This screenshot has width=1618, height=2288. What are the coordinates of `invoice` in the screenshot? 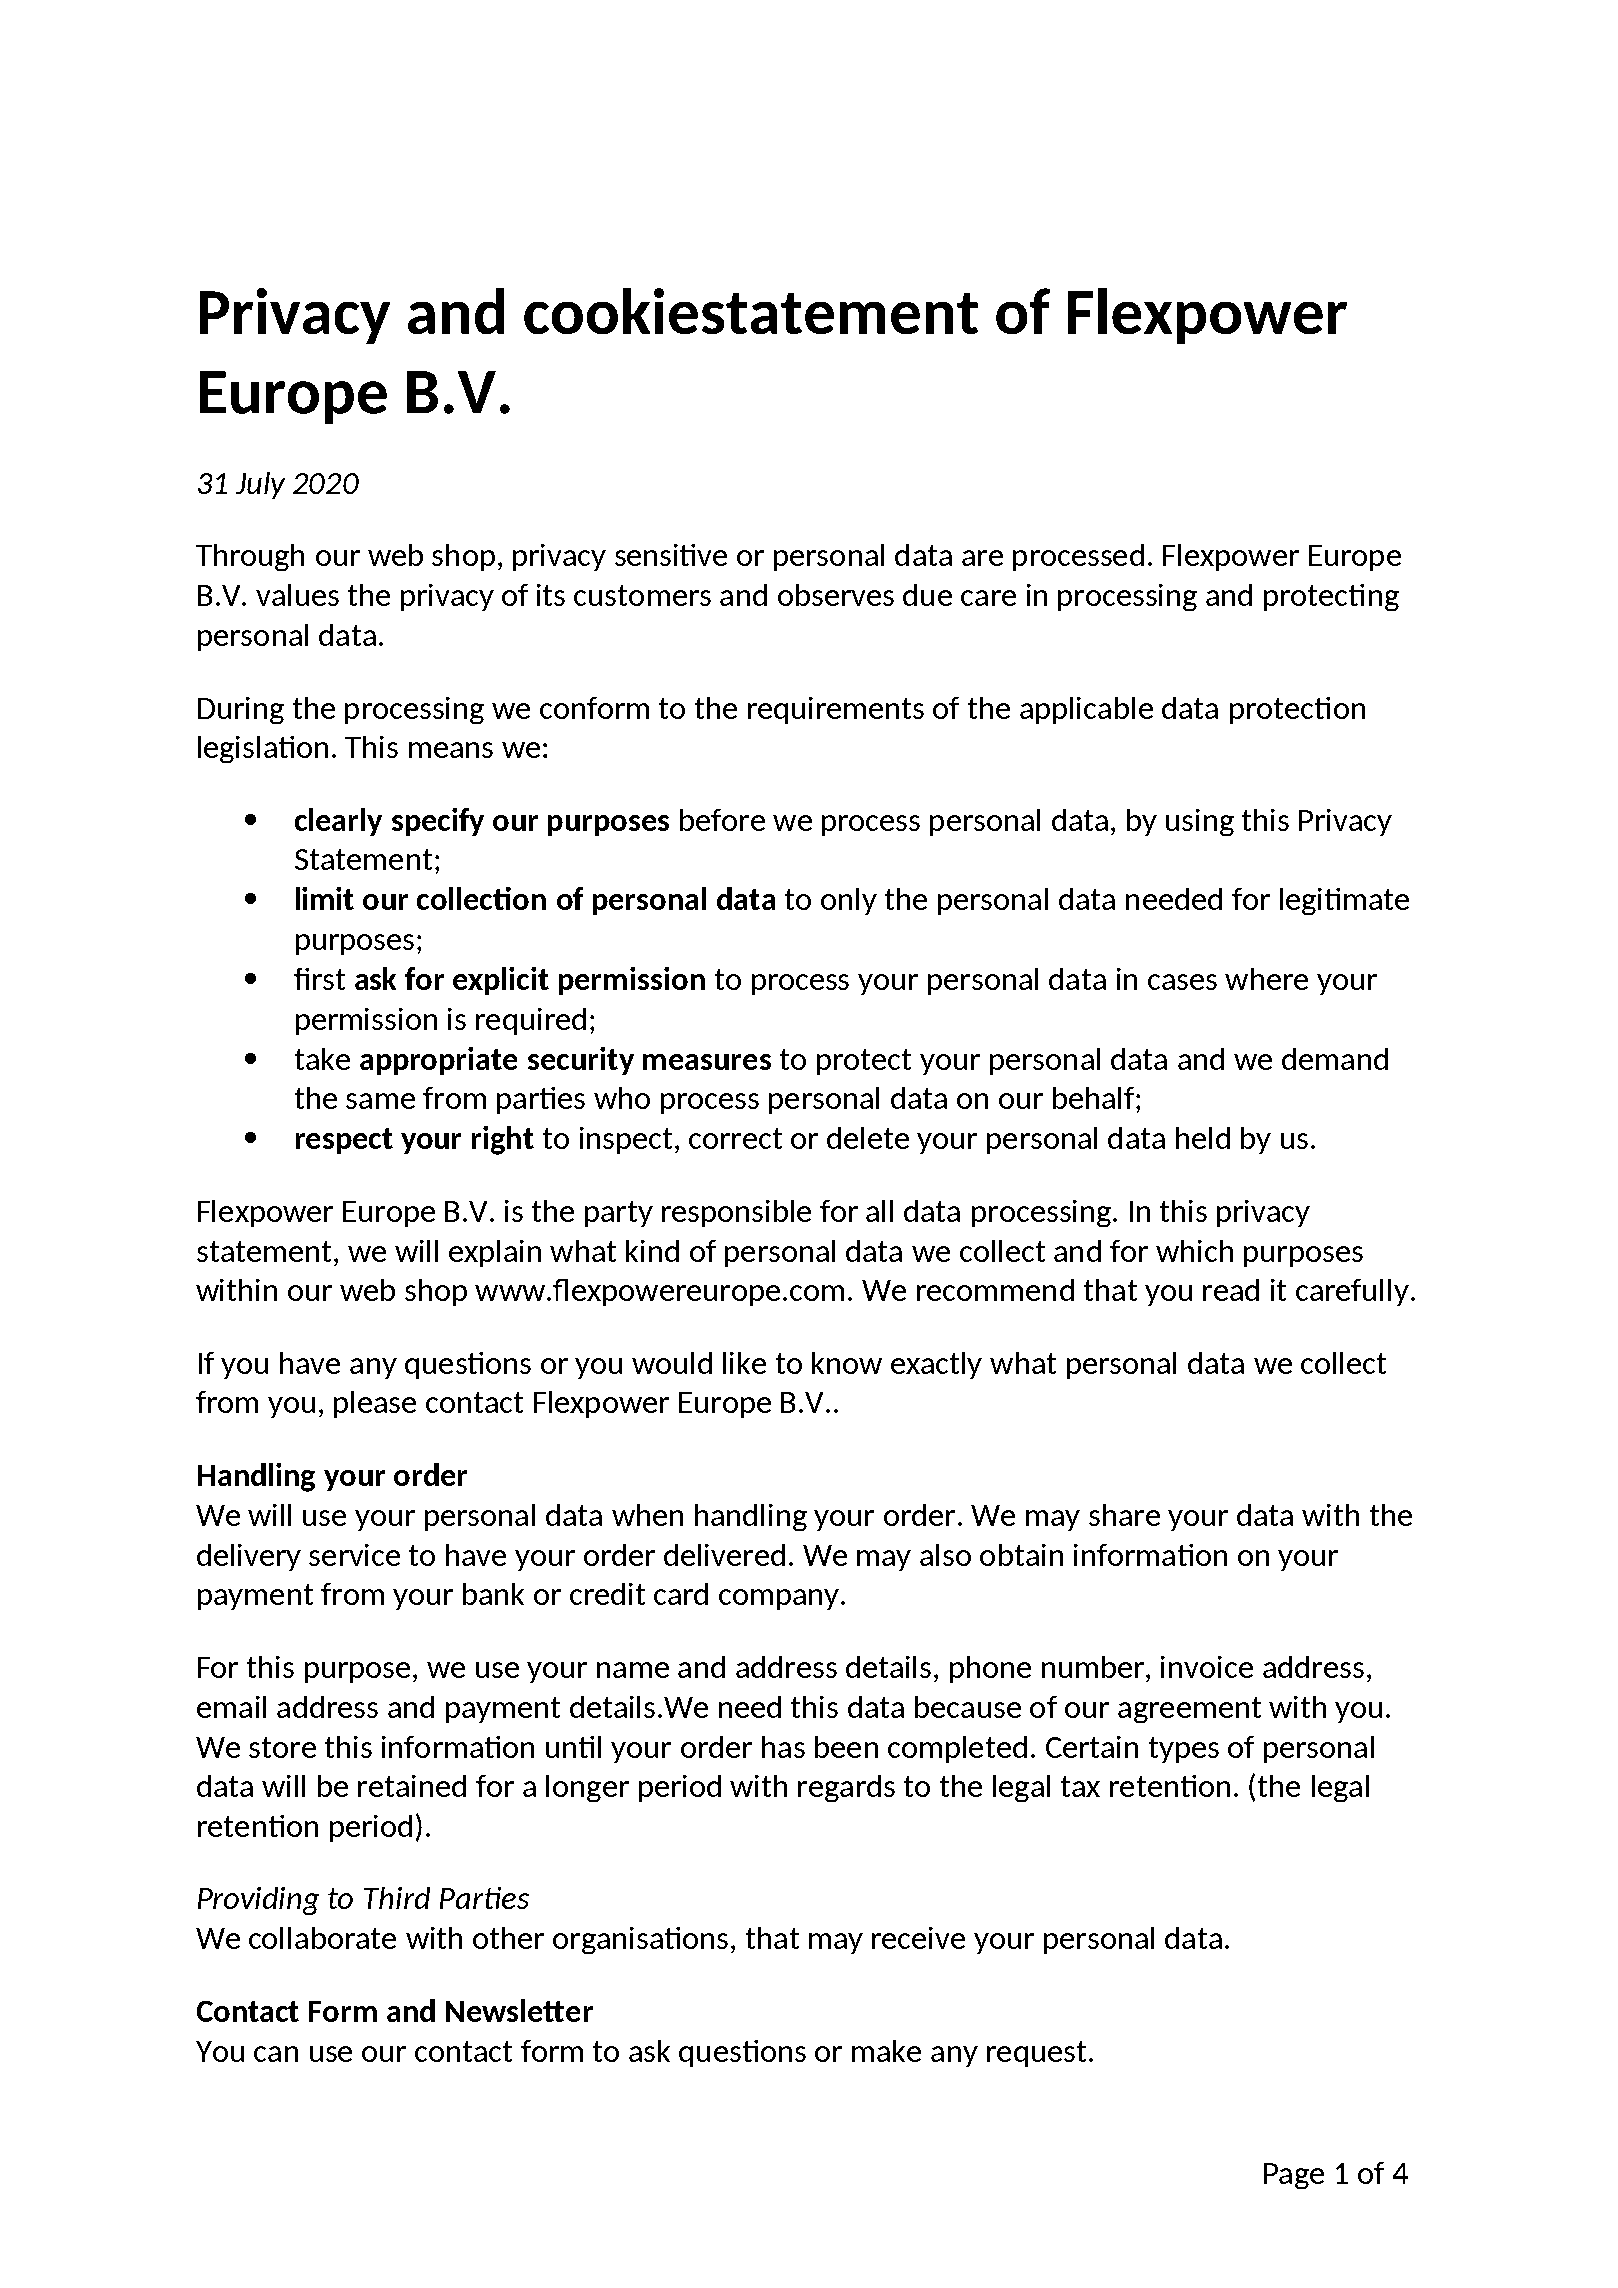 It's located at (1207, 1667).
